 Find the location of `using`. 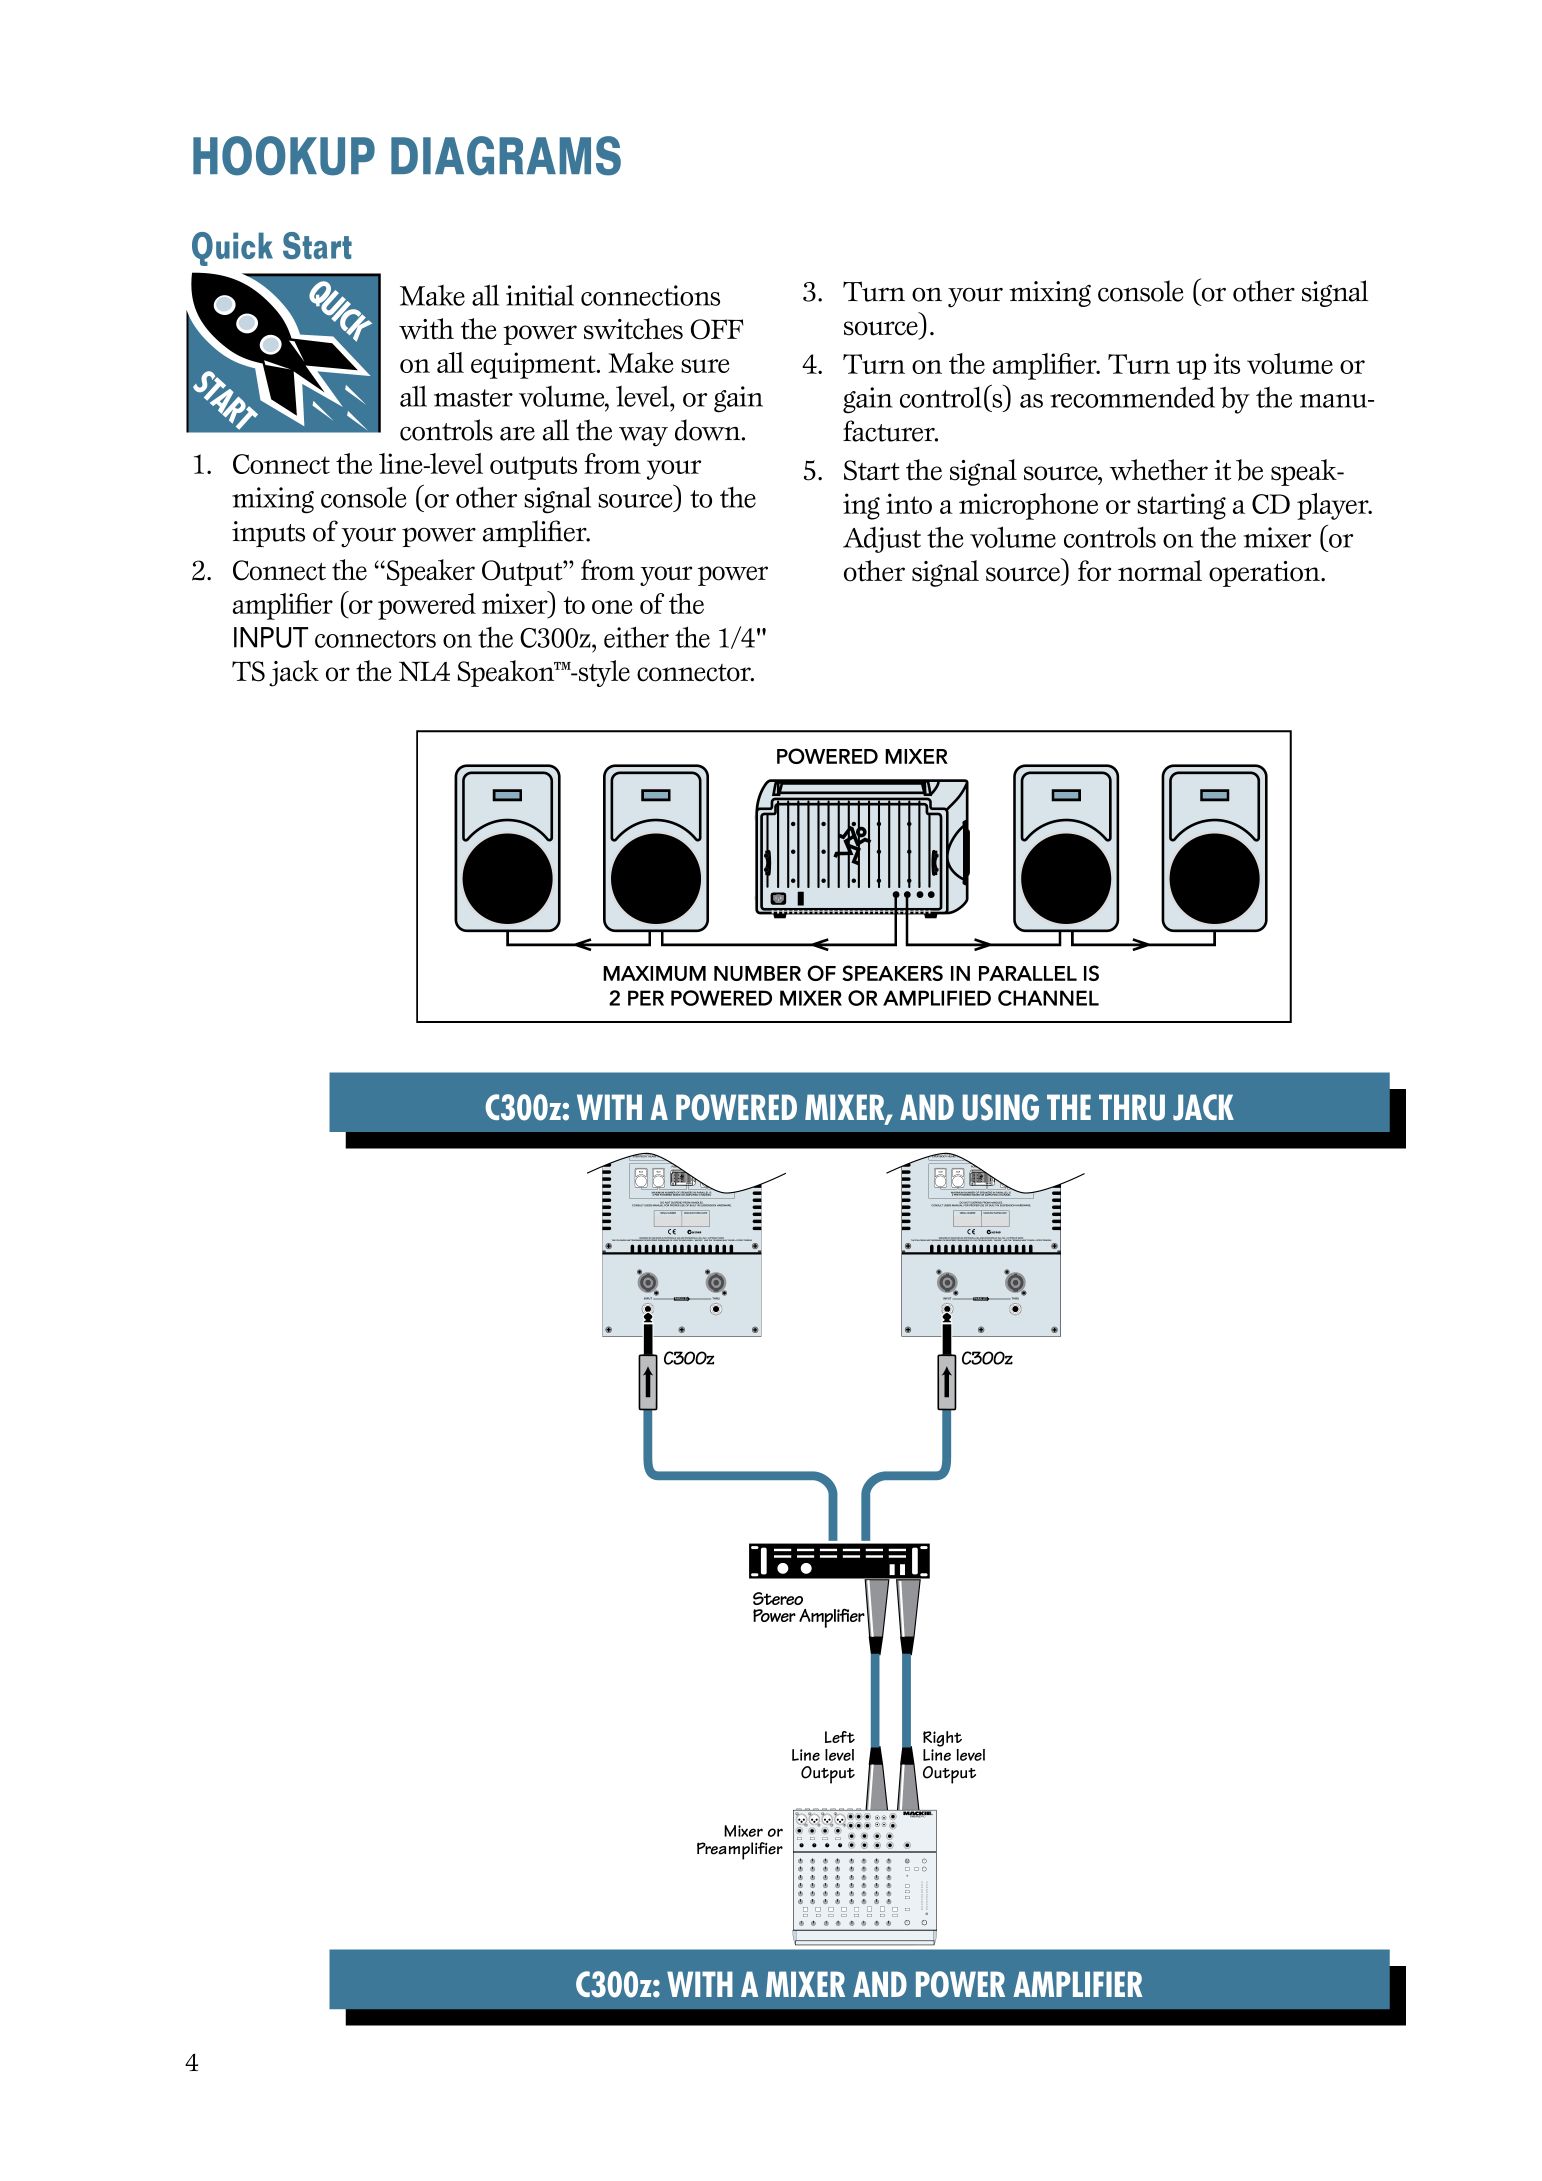

using is located at coordinates (1000, 1107).
